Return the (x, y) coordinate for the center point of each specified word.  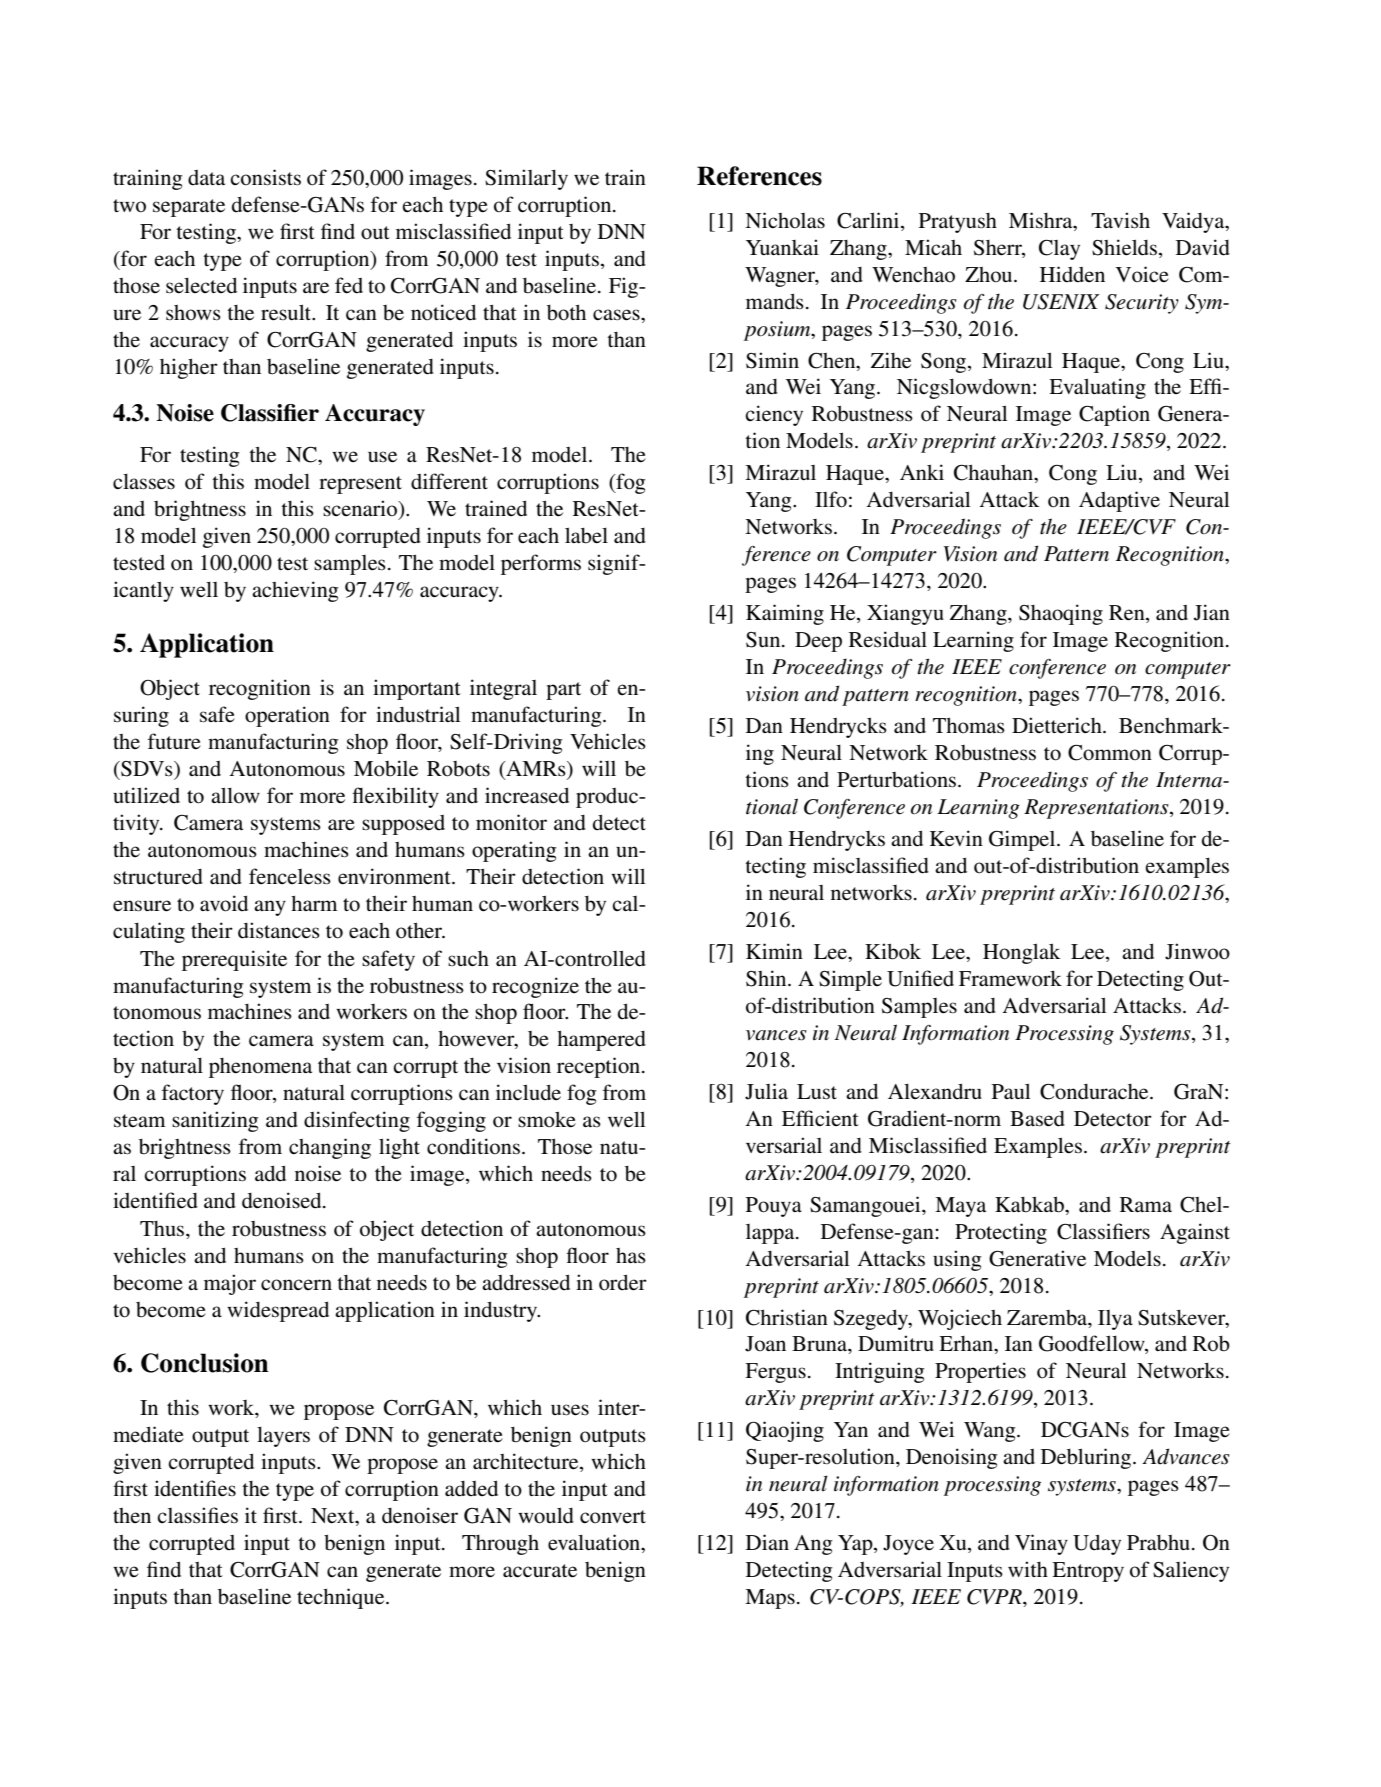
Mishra (1042, 220)
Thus (163, 1229)
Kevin (956, 838)
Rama (1146, 1204)
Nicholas (785, 220)
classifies (197, 1515)
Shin (767, 978)
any (270, 908)
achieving (295, 591)
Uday (1097, 1544)
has (631, 1256)
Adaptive (1119, 501)
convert (613, 1517)
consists (265, 177)
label (586, 535)
